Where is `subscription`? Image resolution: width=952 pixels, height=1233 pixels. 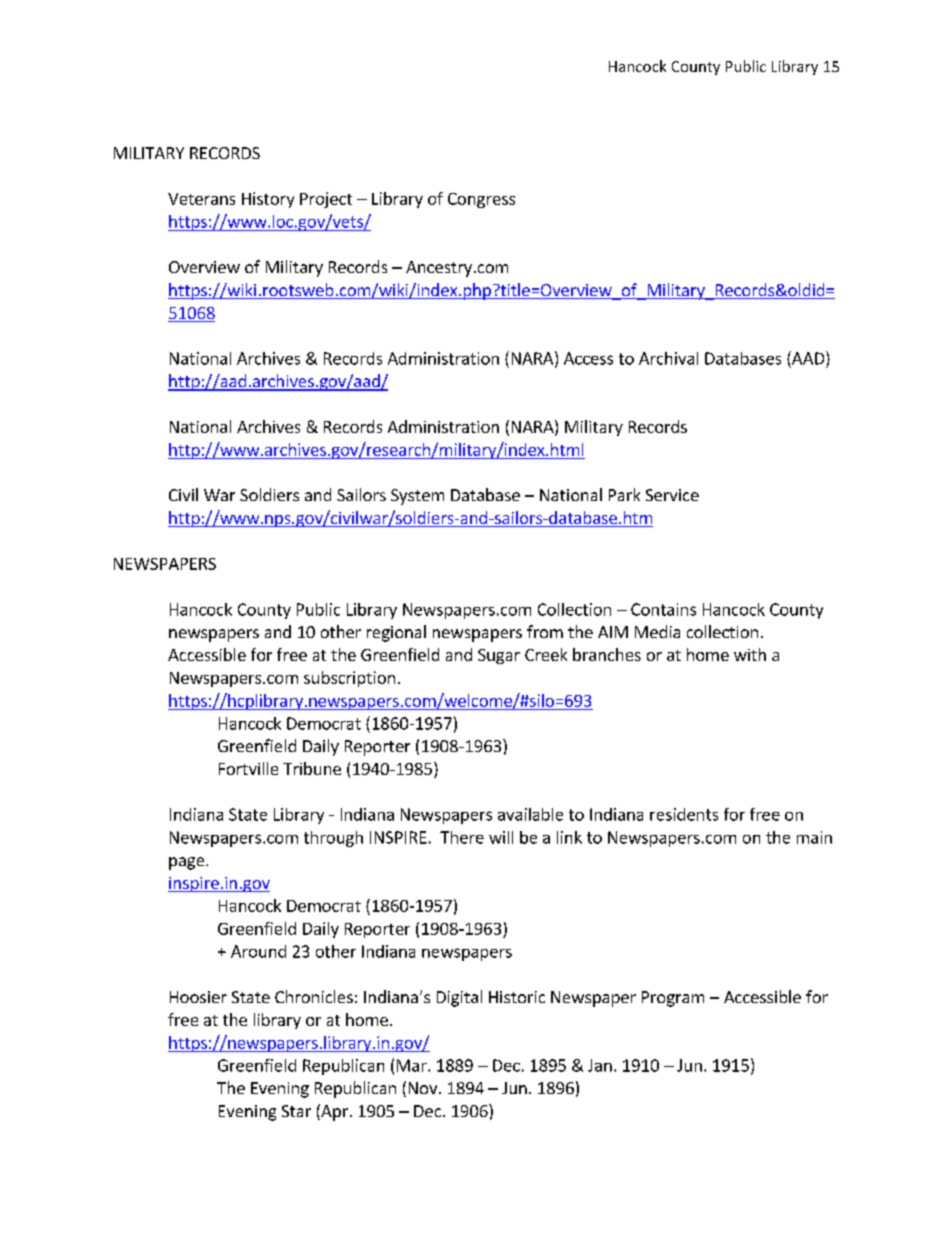
subscription is located at coordinates (349, 679).
